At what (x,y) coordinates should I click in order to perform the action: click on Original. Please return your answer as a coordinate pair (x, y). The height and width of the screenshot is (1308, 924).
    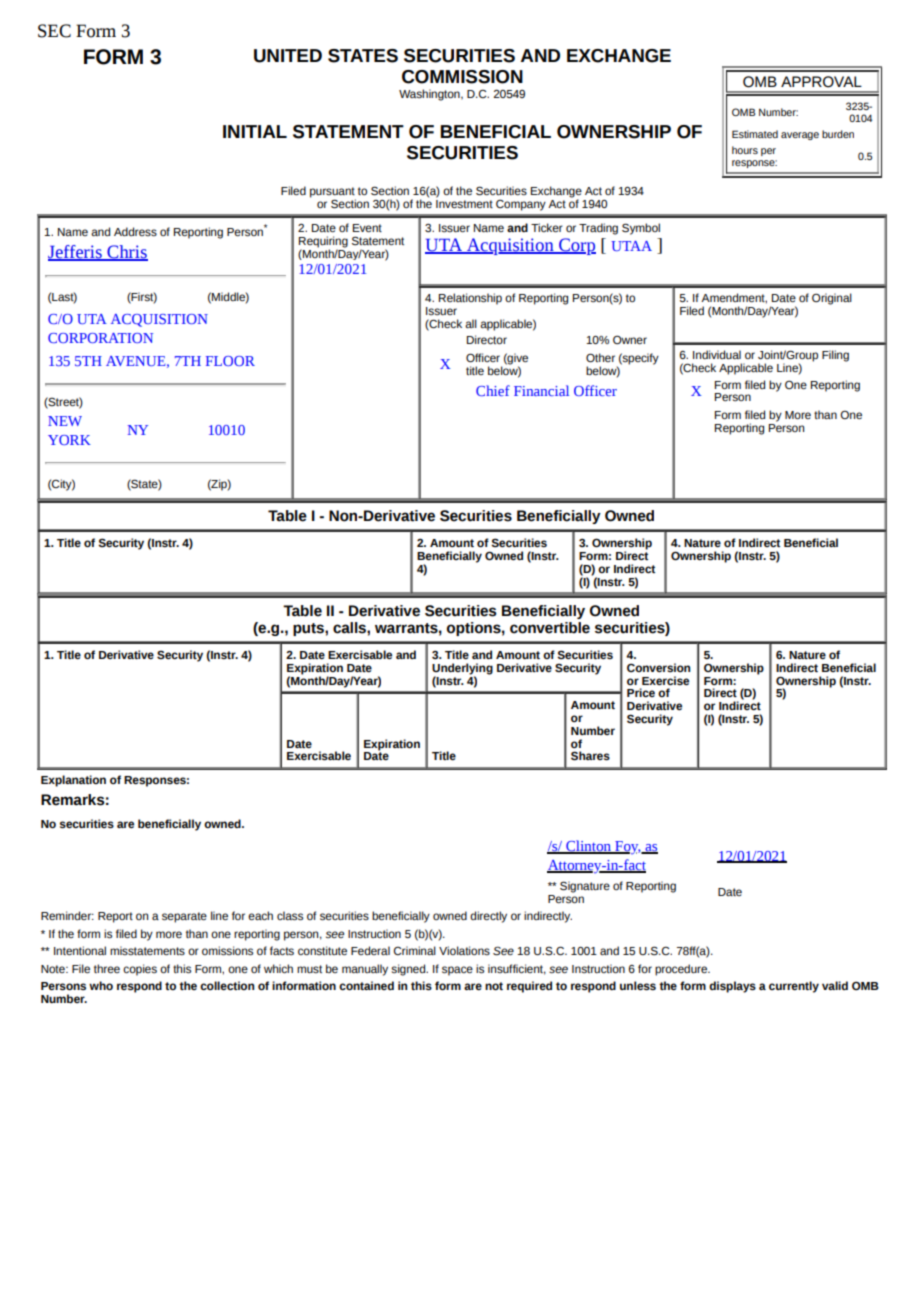
    Looking at the image, I should click on (832, 299).
